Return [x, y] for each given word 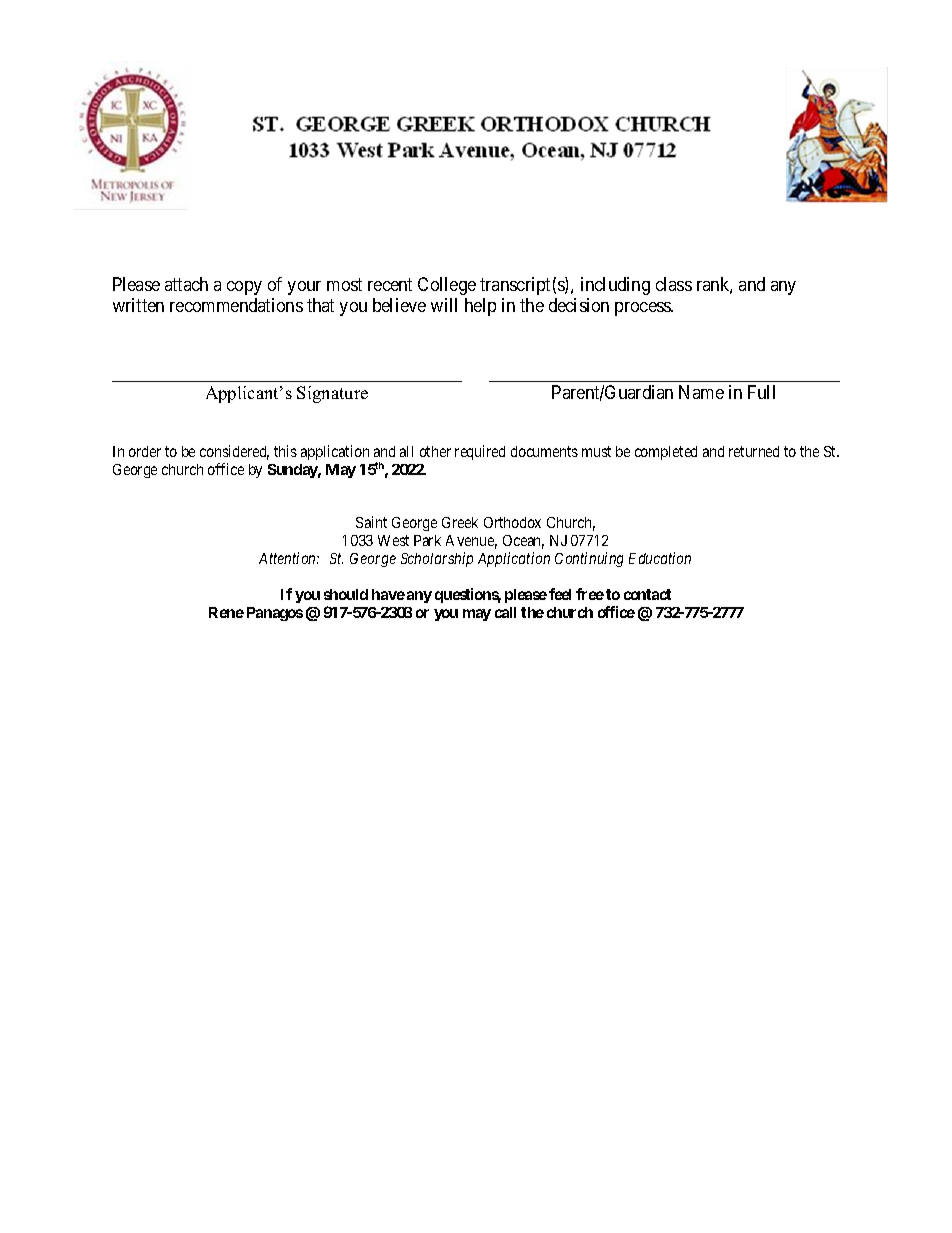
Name [701, 392]
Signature [332, 394]
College [447, 286]
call [505, 612]
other [435, 451]
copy [244, 288]
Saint [371, 522]
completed [666, 453]
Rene [226, 612]
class [674, 284]
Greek [460, 522]
